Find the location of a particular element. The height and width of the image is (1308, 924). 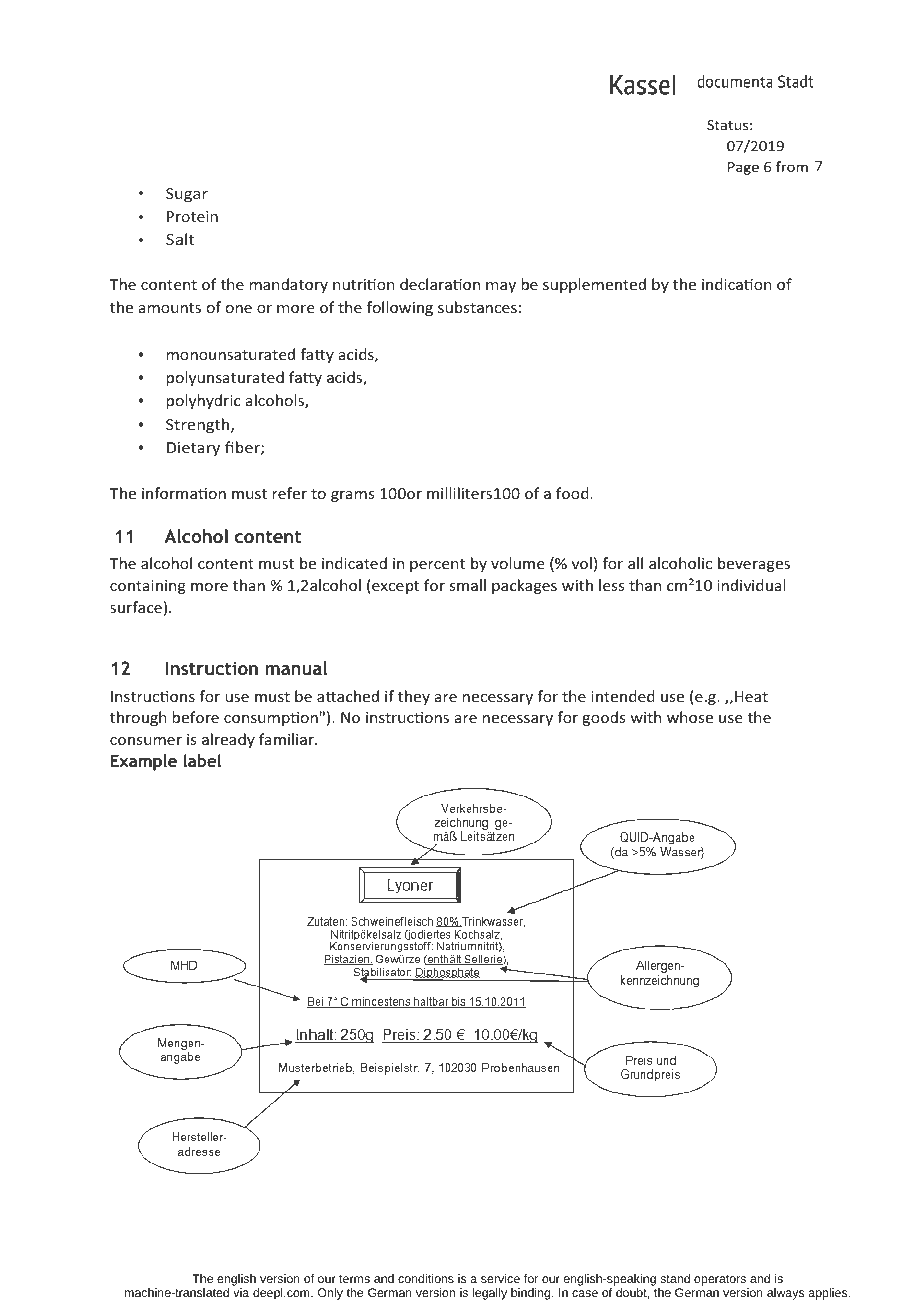

may is located at coordinates (501, 287).
